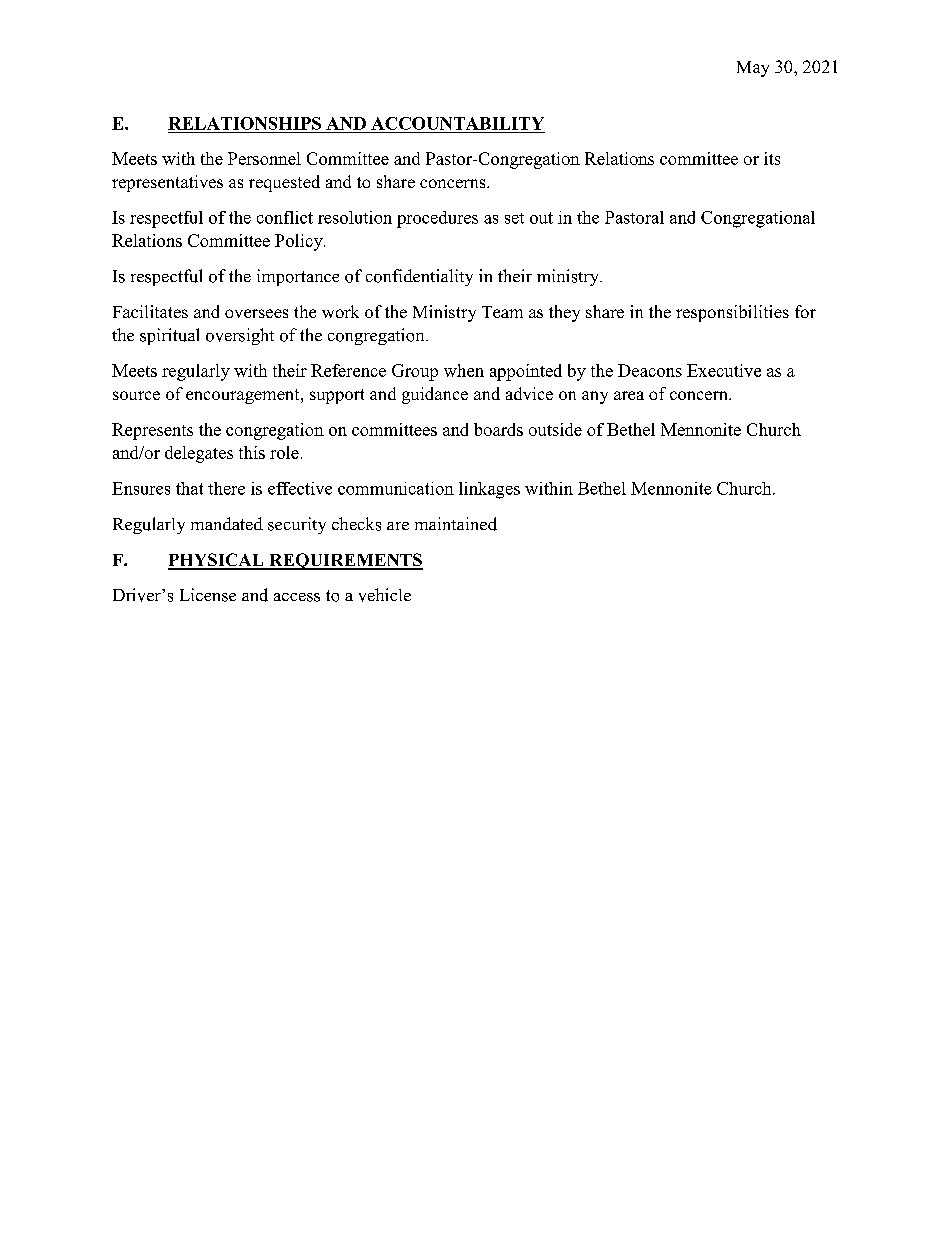 The image size is (952, 1233). What do you see at coordinates (385, 595) in the screenshot?
I see `vehicle` at bounding box center [385, 595].
